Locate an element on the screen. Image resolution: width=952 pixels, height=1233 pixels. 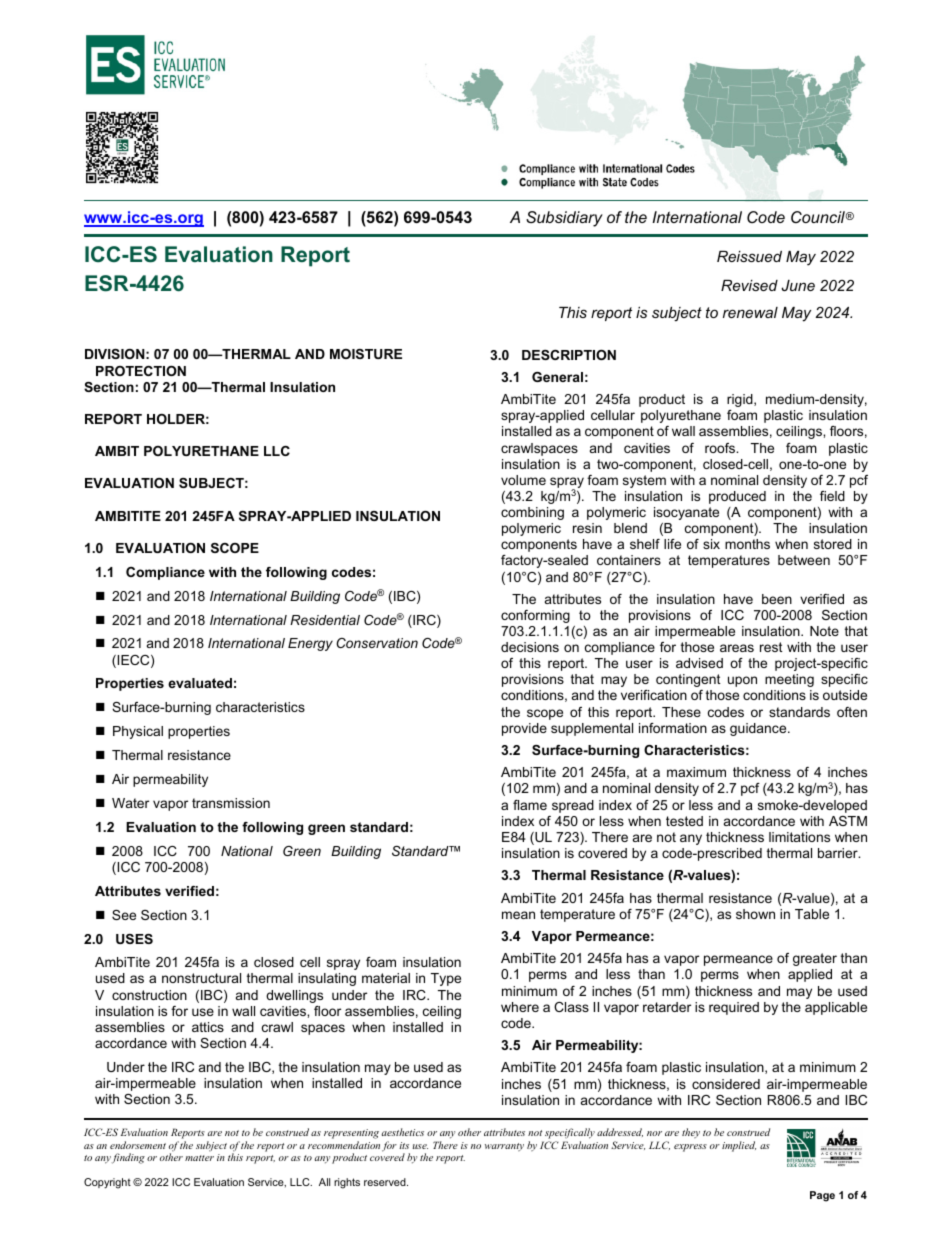
Type is located at coordinates (446, 979).
